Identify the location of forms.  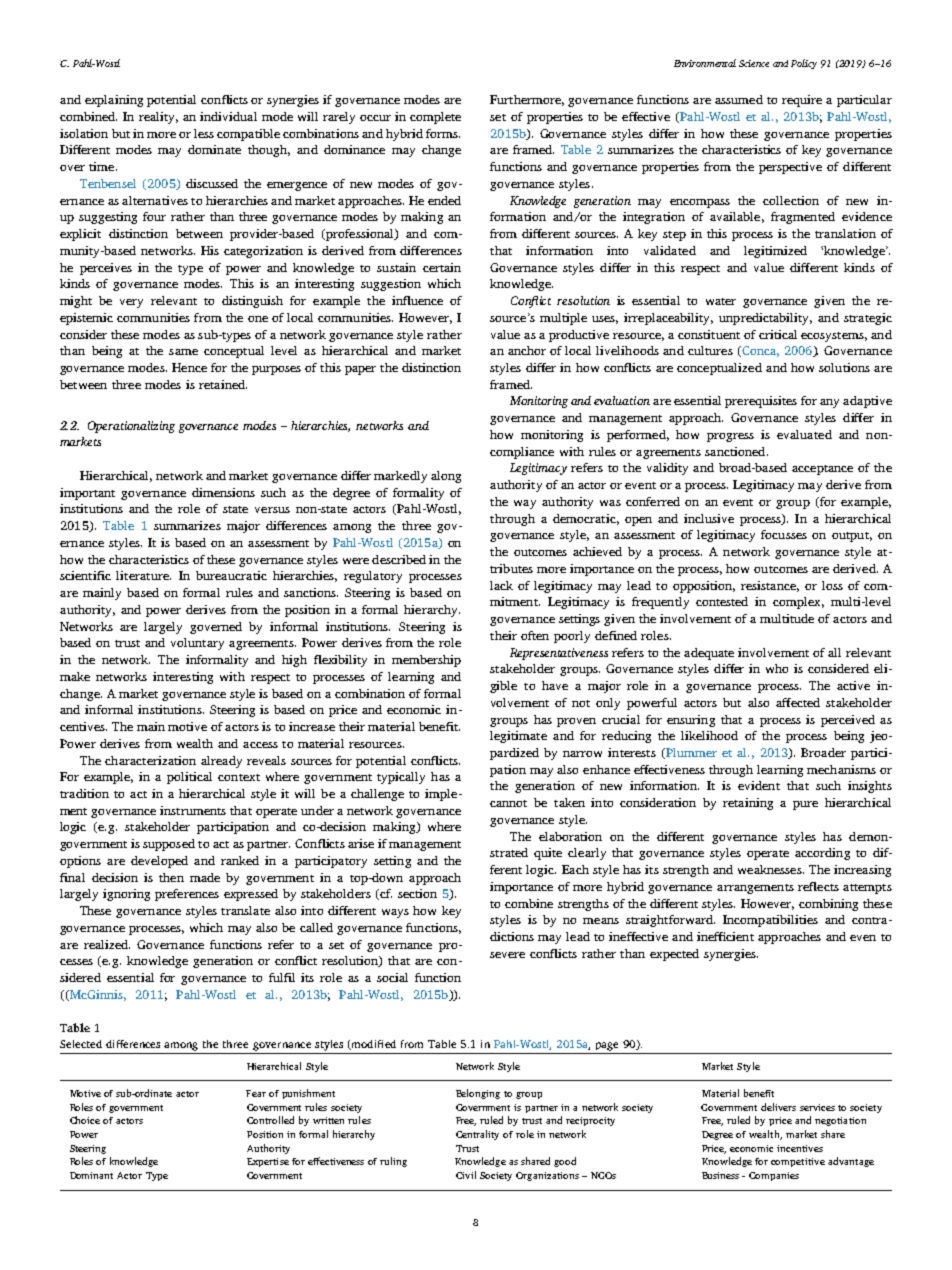
(443, 133).
